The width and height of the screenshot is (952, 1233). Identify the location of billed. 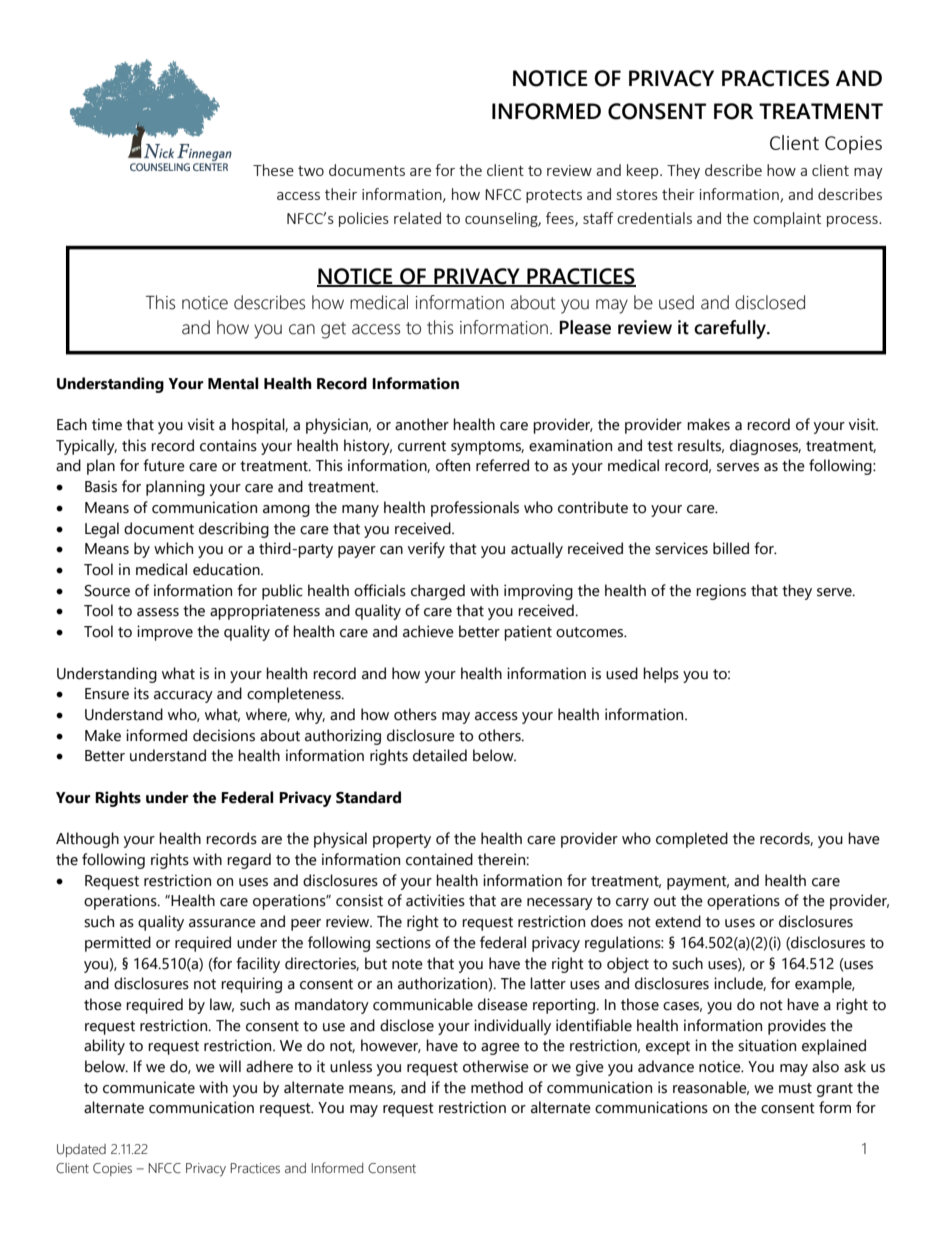
(731, 548).
